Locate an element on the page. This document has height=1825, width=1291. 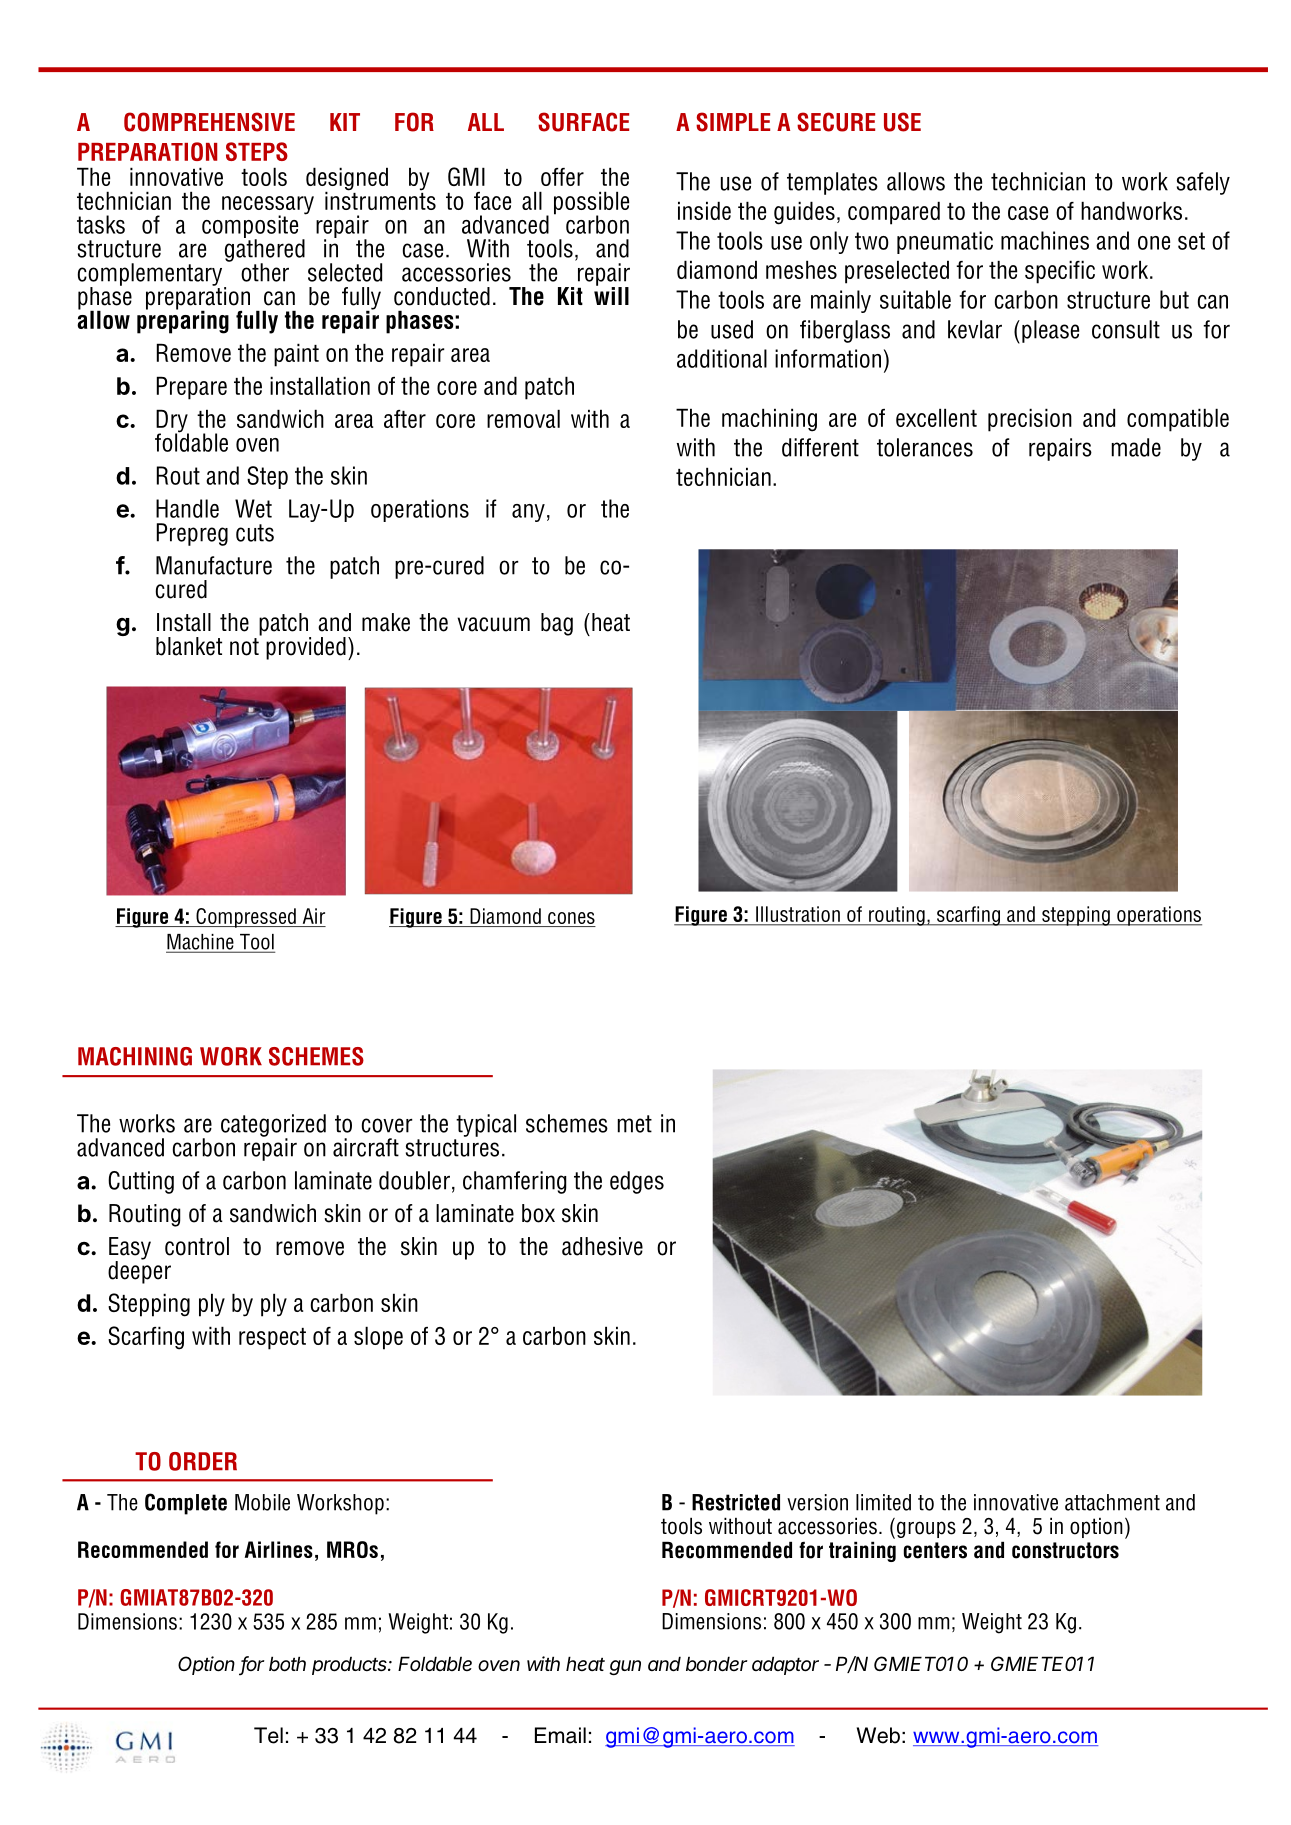
safely is located at coordinates (1203, 183).
